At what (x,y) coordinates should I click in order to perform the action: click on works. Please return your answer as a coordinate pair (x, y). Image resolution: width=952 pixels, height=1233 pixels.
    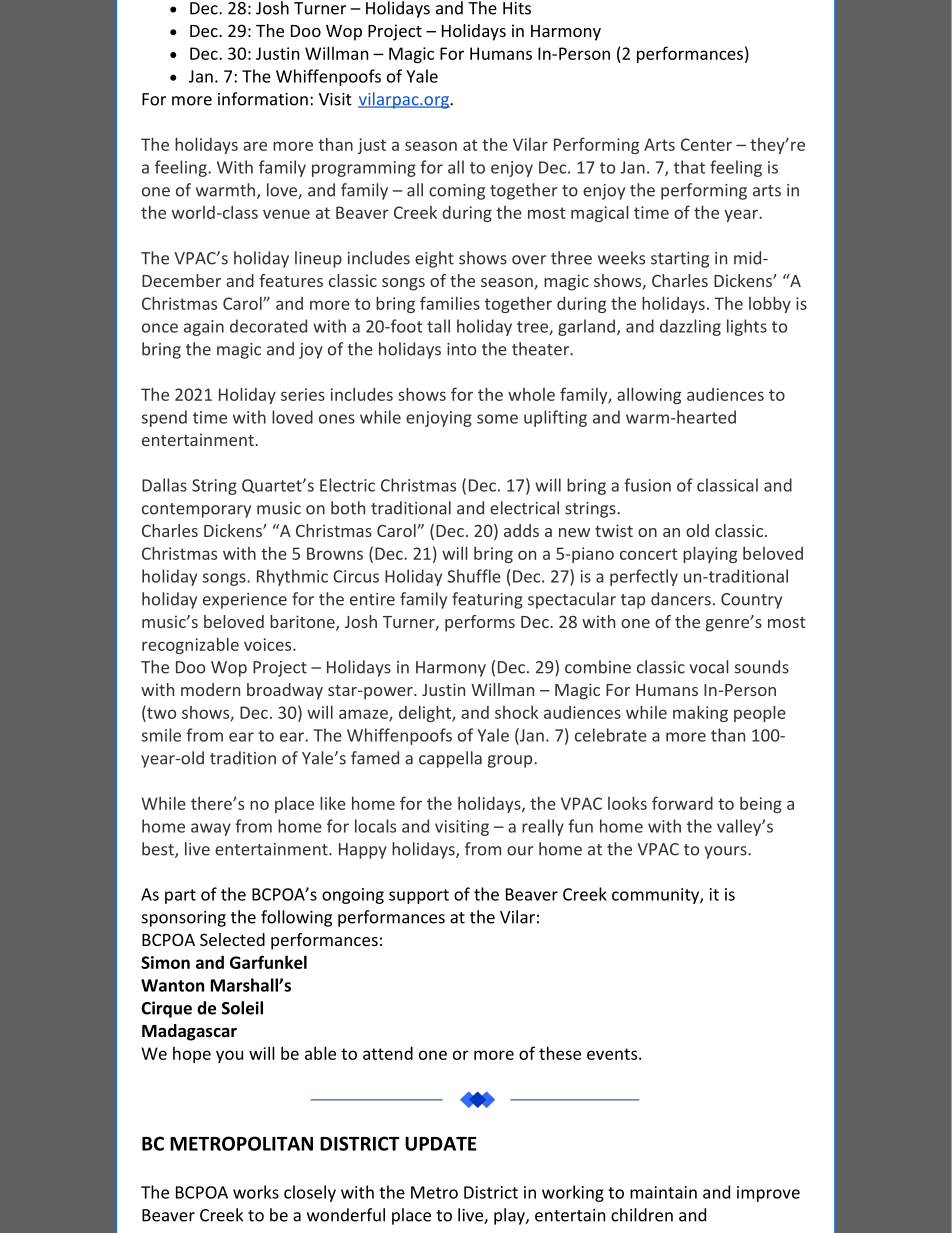
    Looking at the image, I should click on (256, 1192).
